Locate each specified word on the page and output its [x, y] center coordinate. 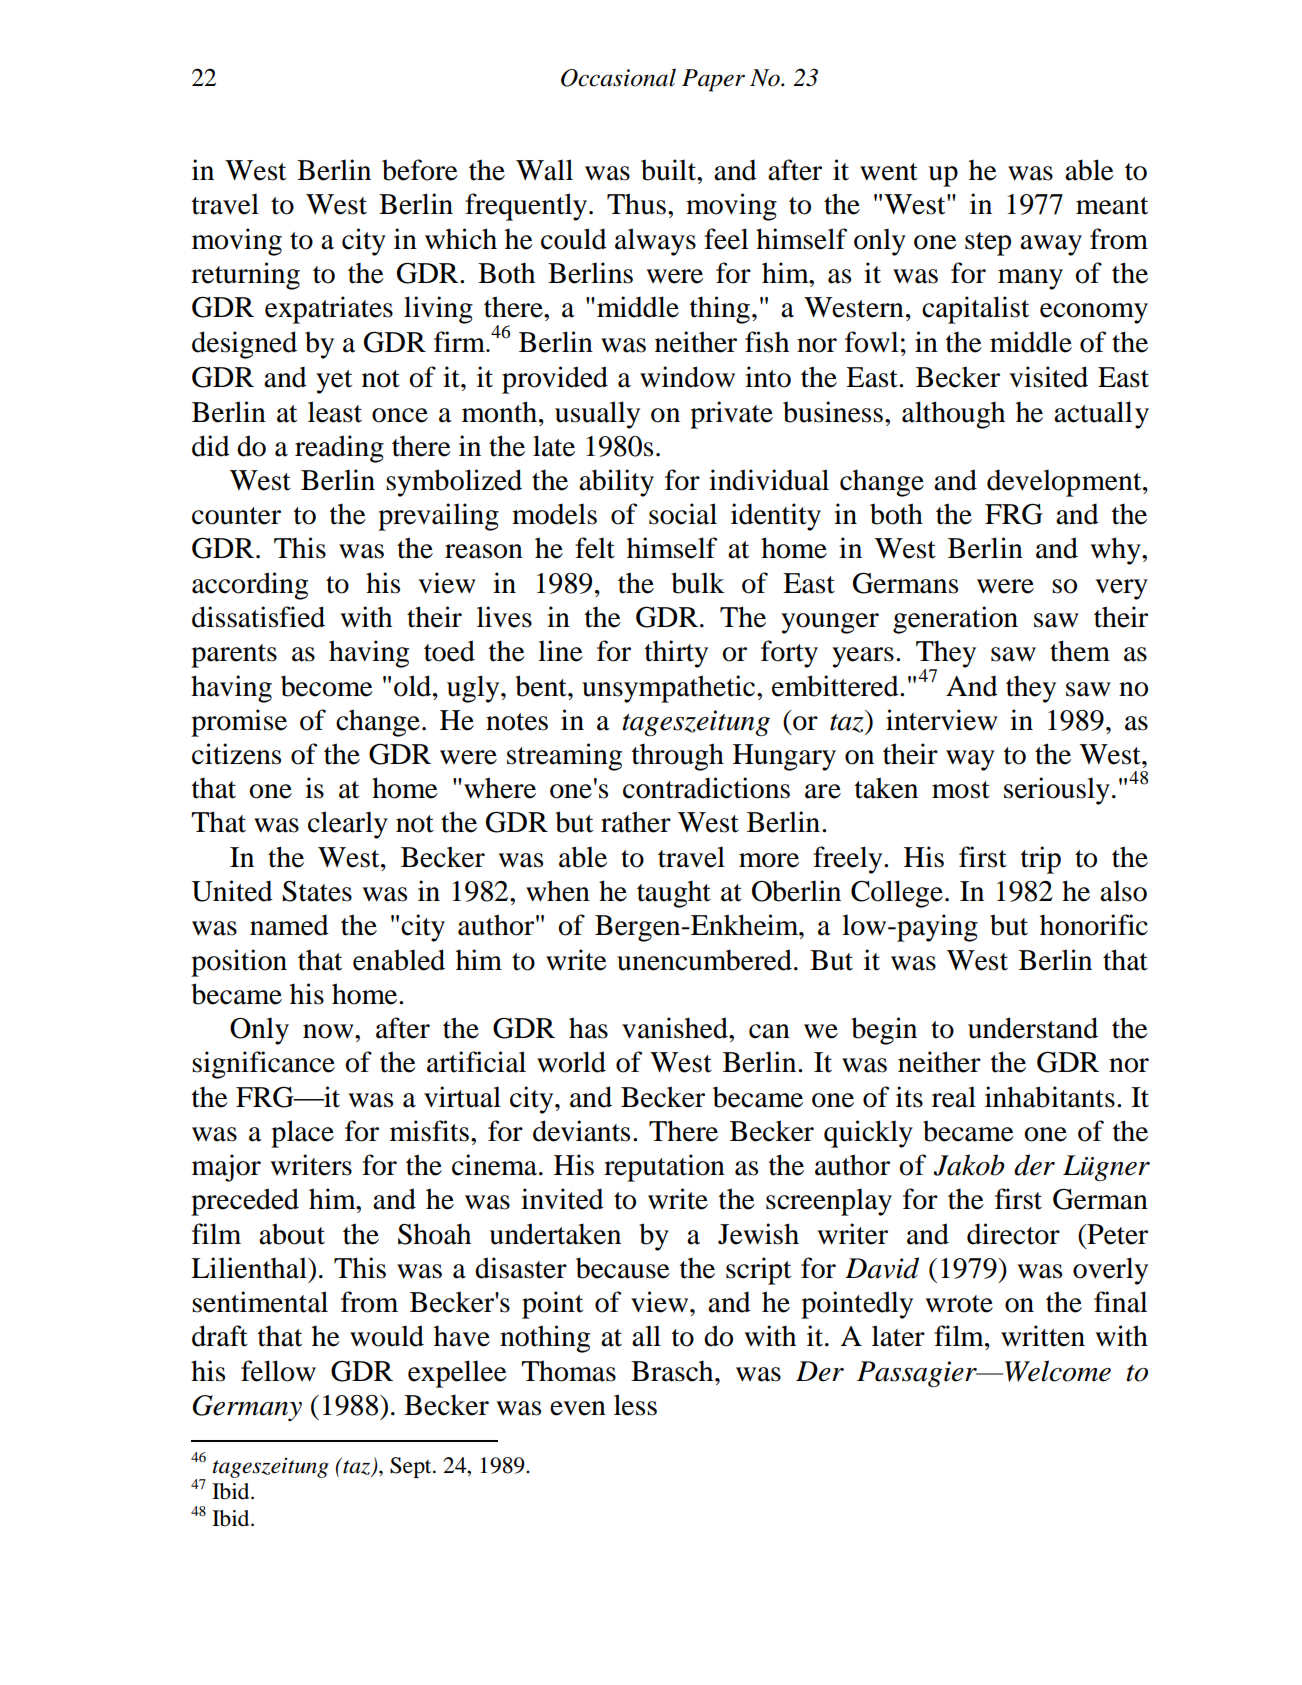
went [889, 172]
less [635, 1405]
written [1043, 1336]
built [669, 170]
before [420, 170]
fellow [278, 1371]
